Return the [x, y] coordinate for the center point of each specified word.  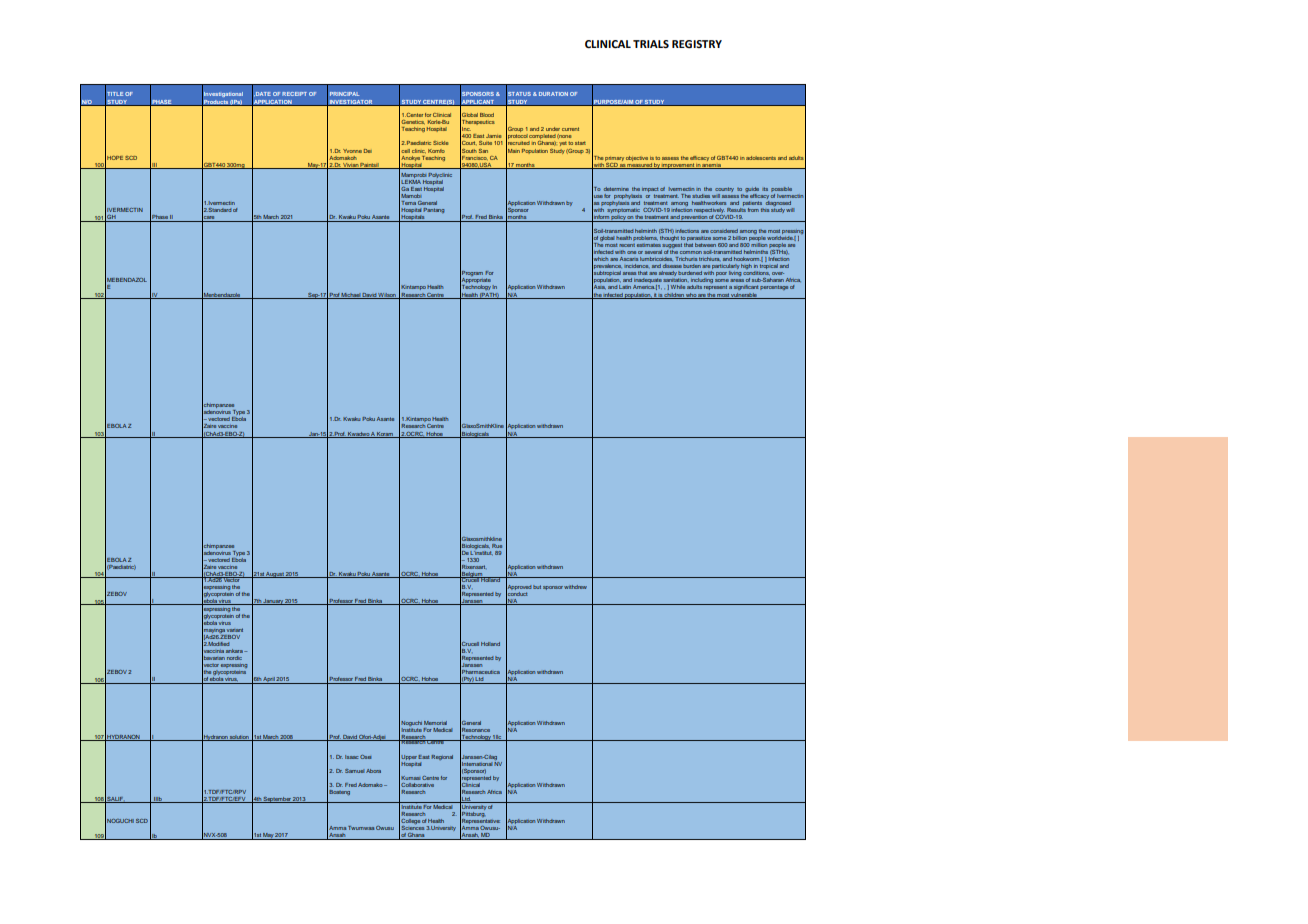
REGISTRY [697, 44]
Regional [442, 757]
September [277, 800]
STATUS [518, 94]
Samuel [354, 771]
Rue [497, 546]
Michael [351, 296]
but [537, 587]
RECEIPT [294, 94]
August [275, 575]
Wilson [387, 296]
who [691, 296]
